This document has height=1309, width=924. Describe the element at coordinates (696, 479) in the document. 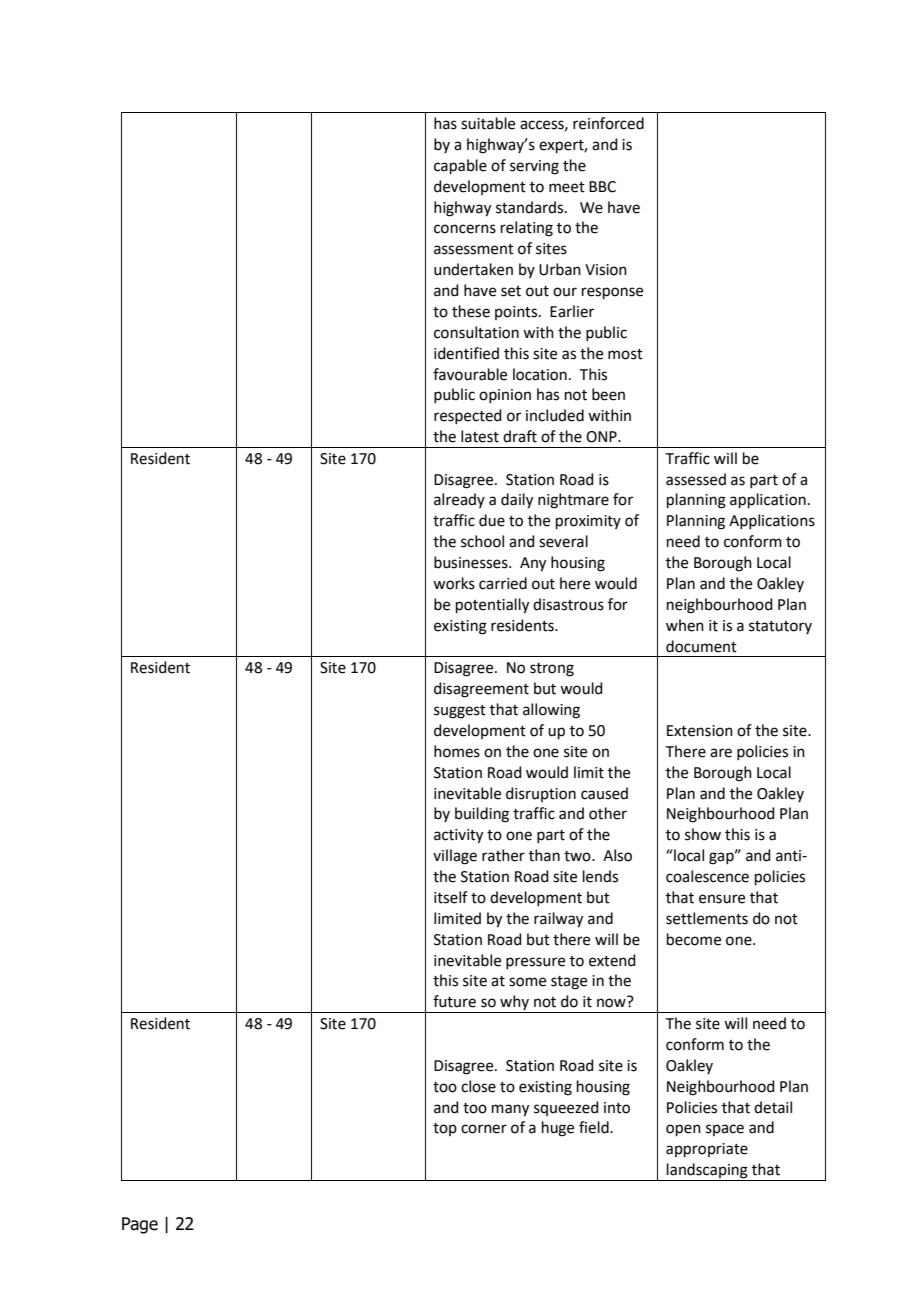

I see `assessed` at that location.
